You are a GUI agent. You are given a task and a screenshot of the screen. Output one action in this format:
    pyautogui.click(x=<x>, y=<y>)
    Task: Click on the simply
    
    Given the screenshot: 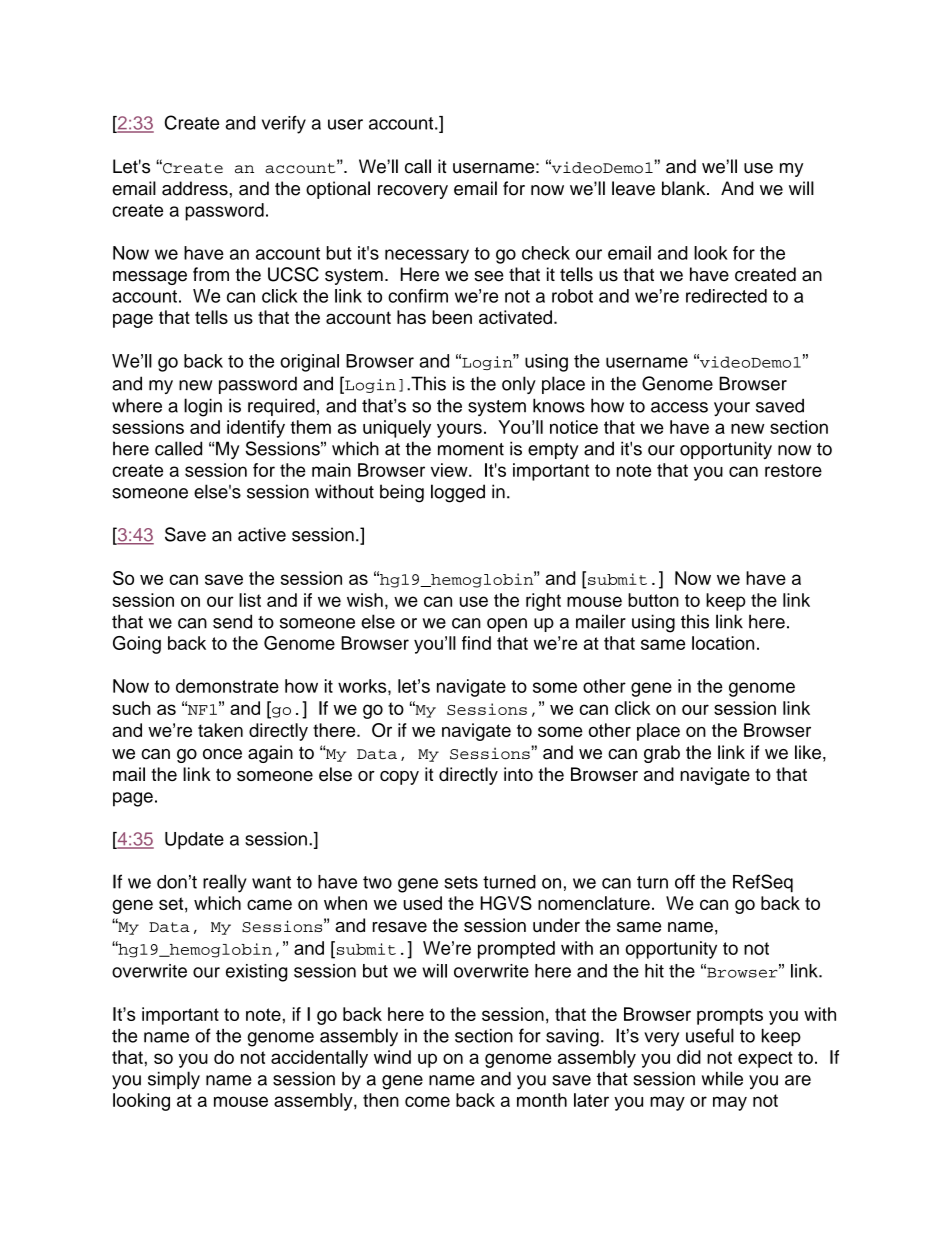 What is the action you would take?
    pyautogui.click(x=174, y=1080)
